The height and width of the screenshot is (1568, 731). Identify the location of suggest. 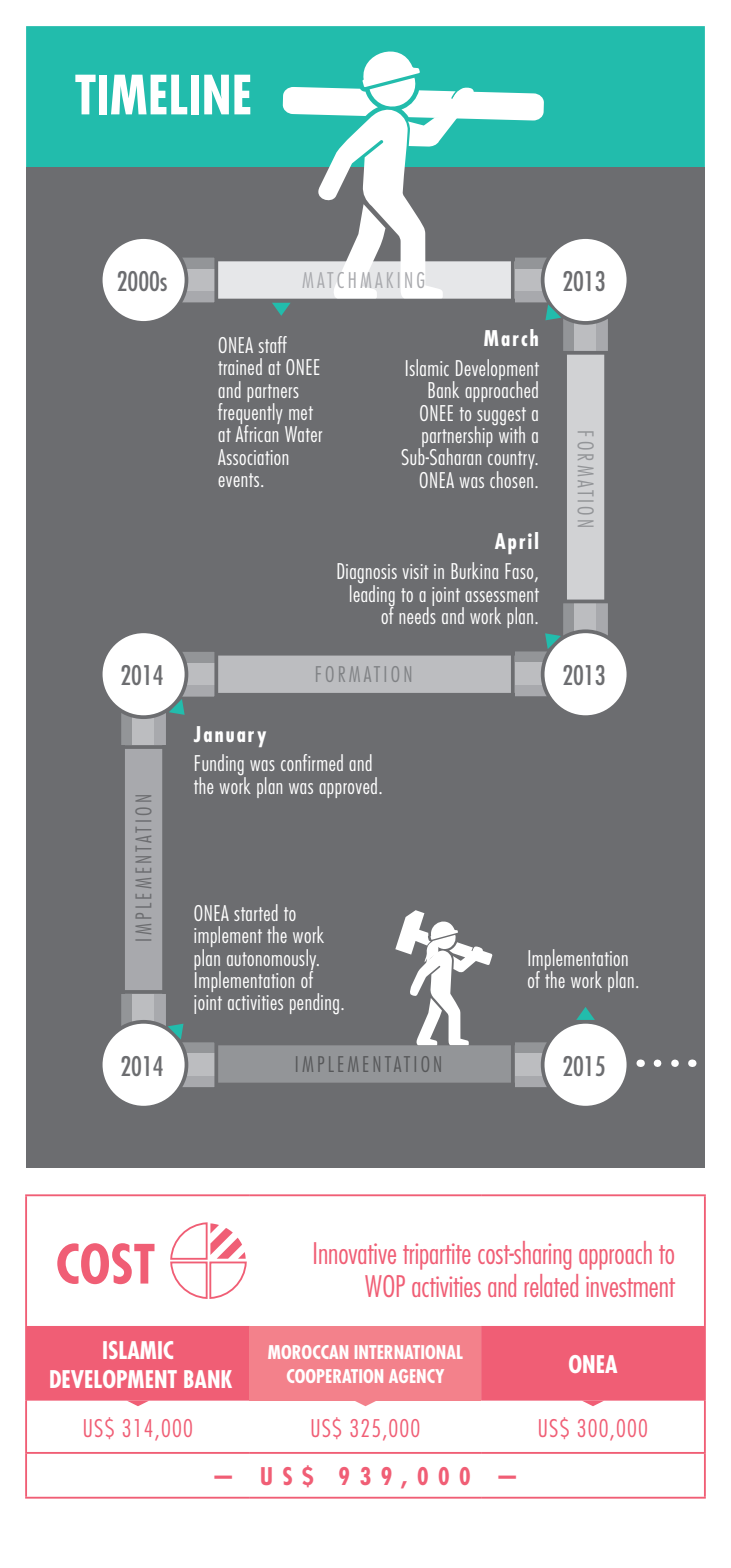
(500, 417).
